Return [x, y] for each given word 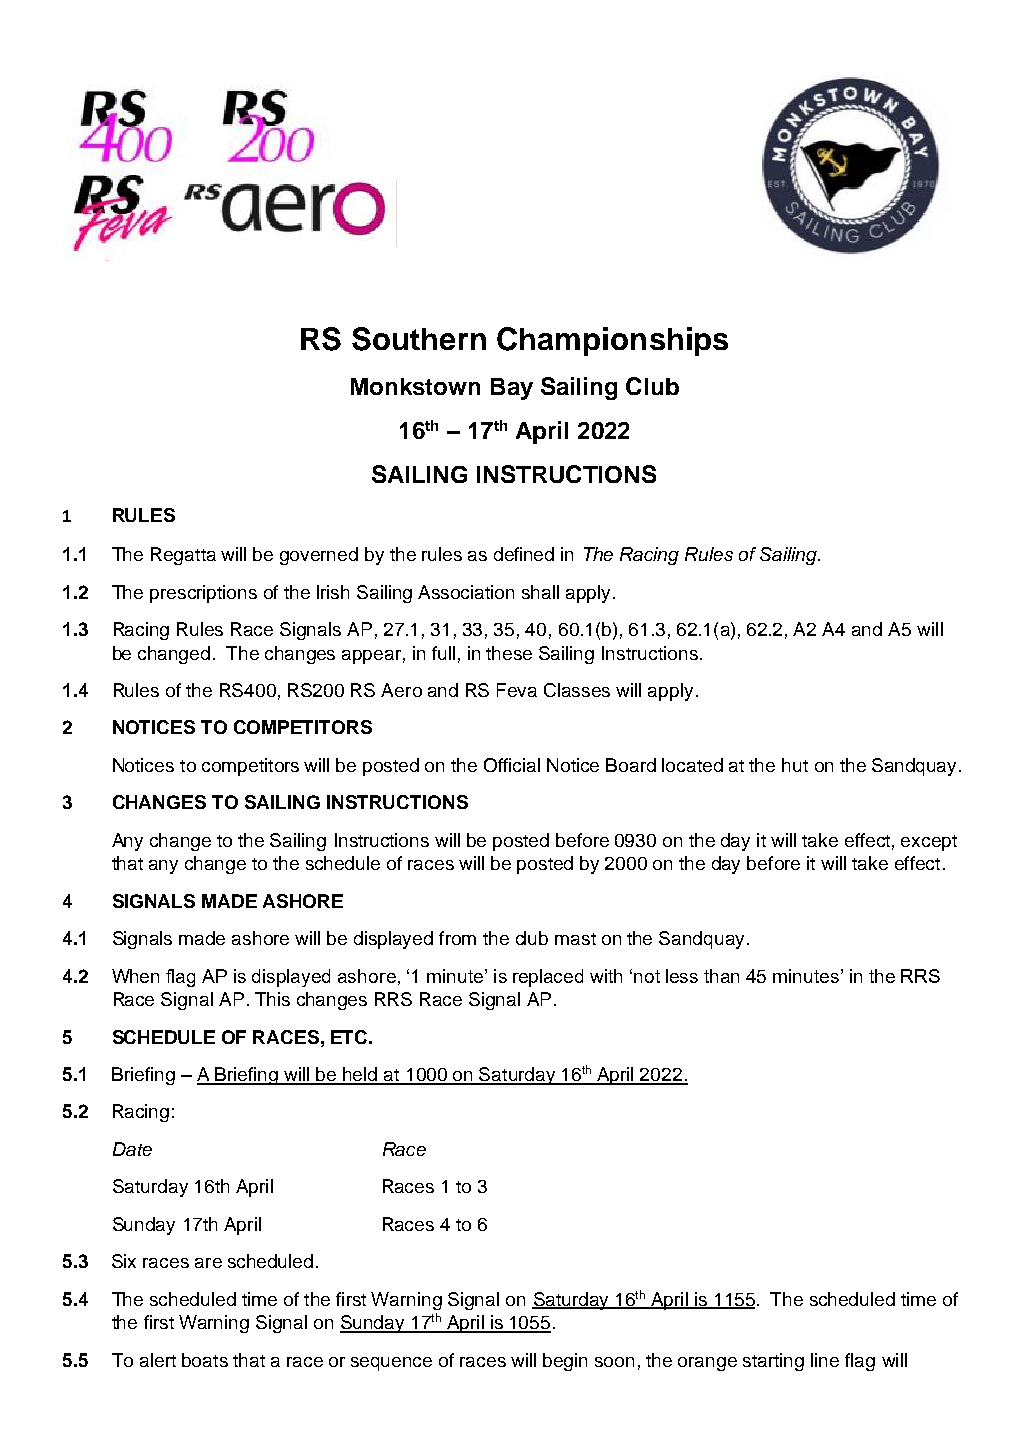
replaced [548, 978]
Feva [517, 690]
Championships [612, 341]
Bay [512, 389]
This [272, 999]
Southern [419, 339]
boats [205, 1360]
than [721, 976]
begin [565, 1362]
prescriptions [203, 594]
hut [795, 765]
